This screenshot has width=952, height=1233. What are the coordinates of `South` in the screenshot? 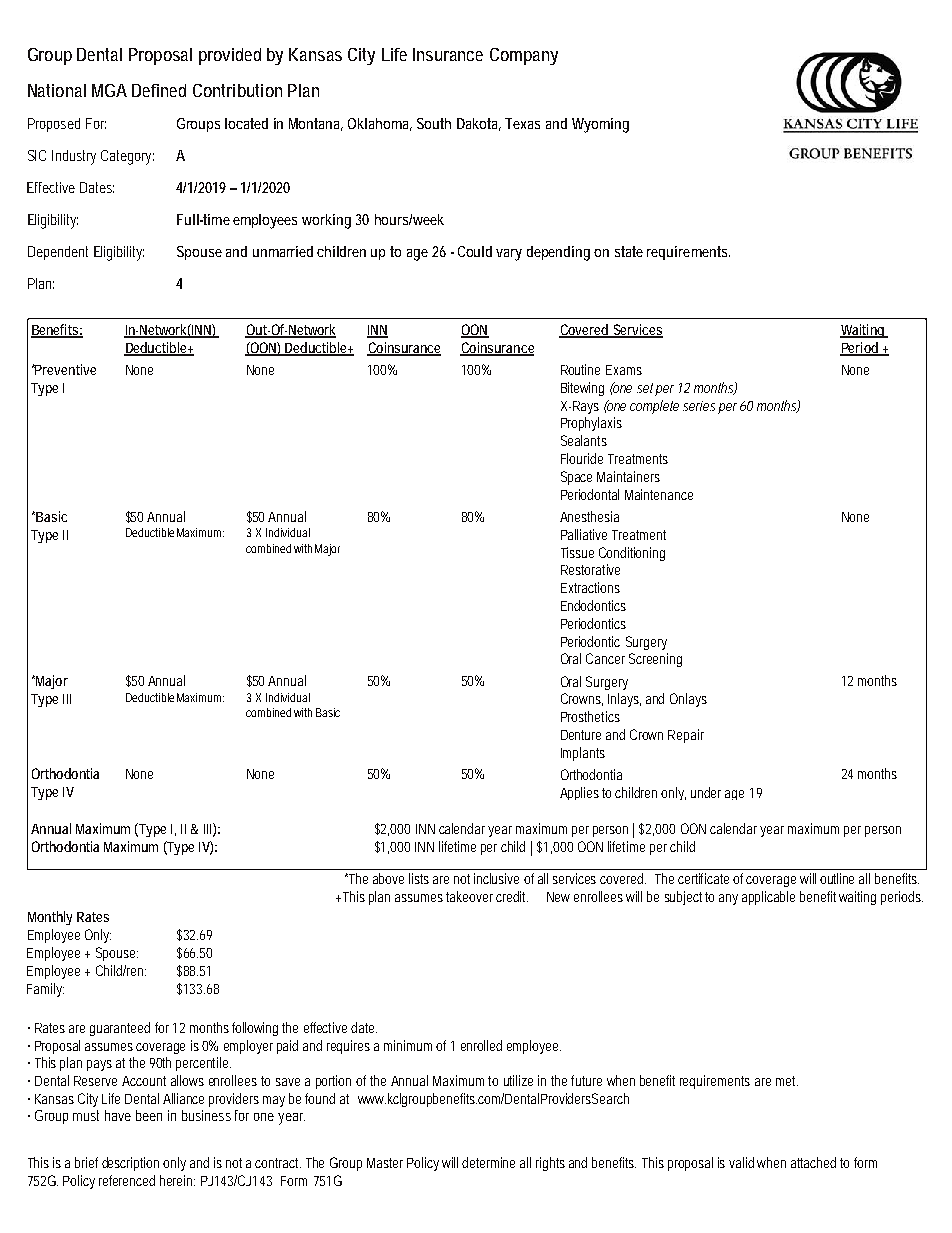 It's located at (434, 123).
